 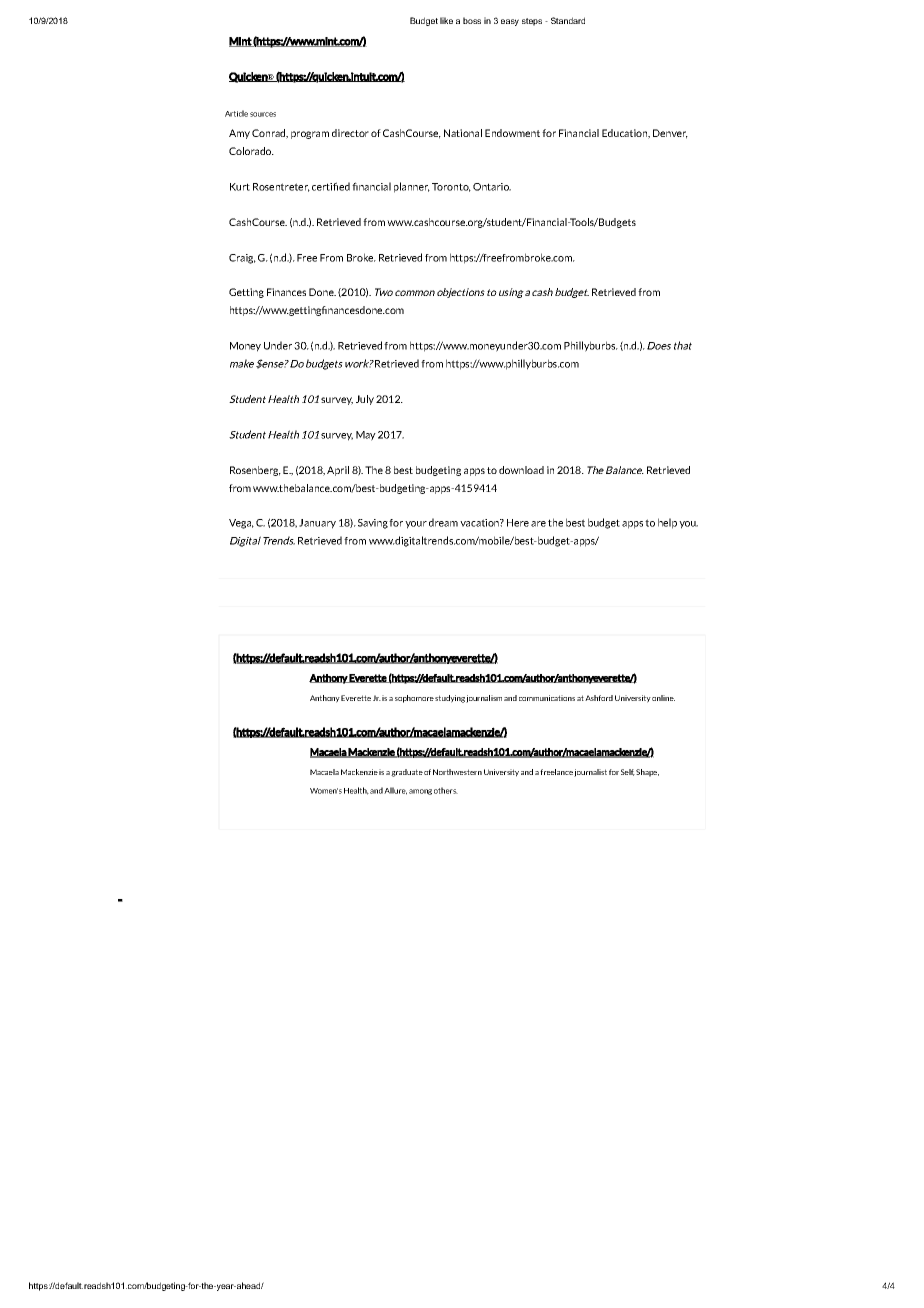 What do you see at coordinates (521, 470) in the image?
I see `download` at bounding box center [521, 470].
